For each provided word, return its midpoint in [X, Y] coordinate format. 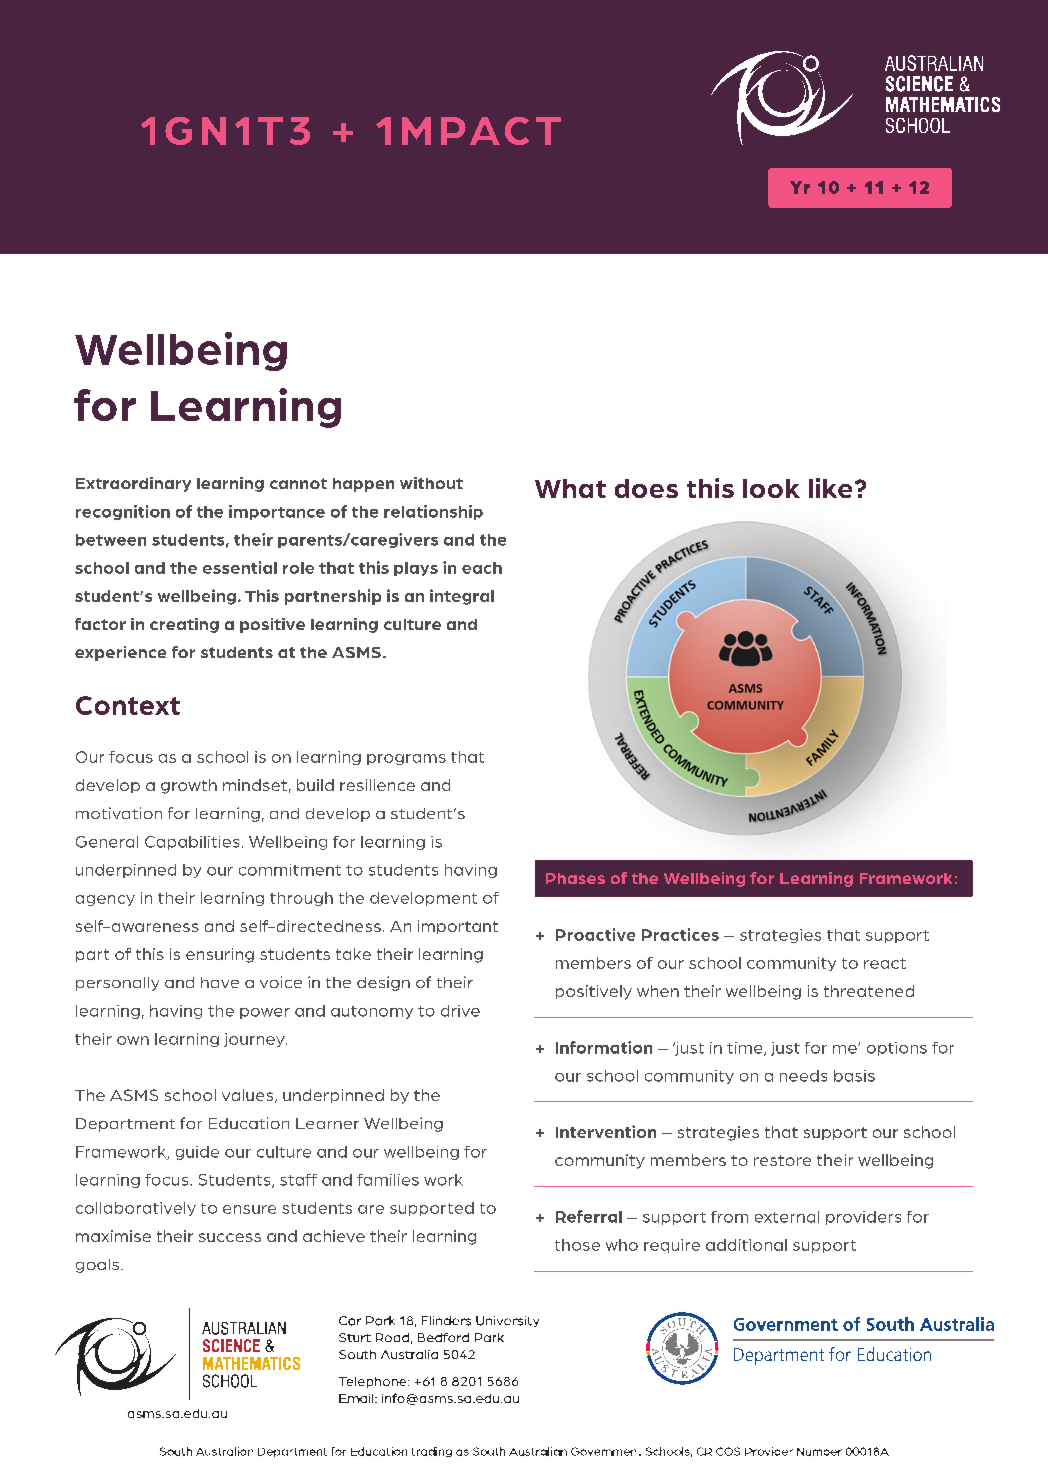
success [230, 1237]
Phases [575, 878]
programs [406, 759]
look [771, 488]
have [220, 982]
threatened [869, 991]
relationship [433, 512]
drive [460, 1011]
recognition [123, 512]
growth [189, 786]
